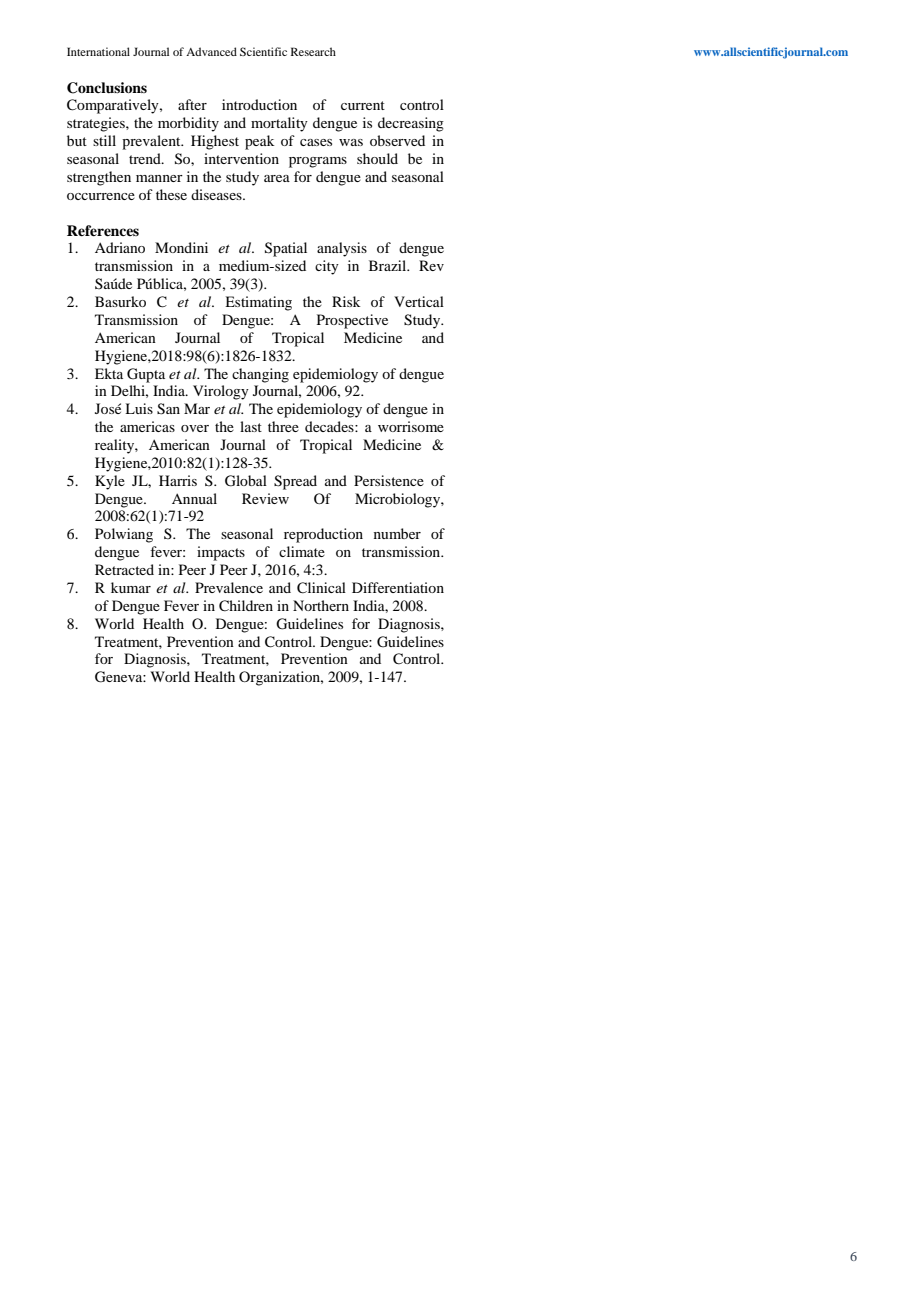 This page has width=924, height=1308. I want to click on Prevalence, so click(229, 587).
